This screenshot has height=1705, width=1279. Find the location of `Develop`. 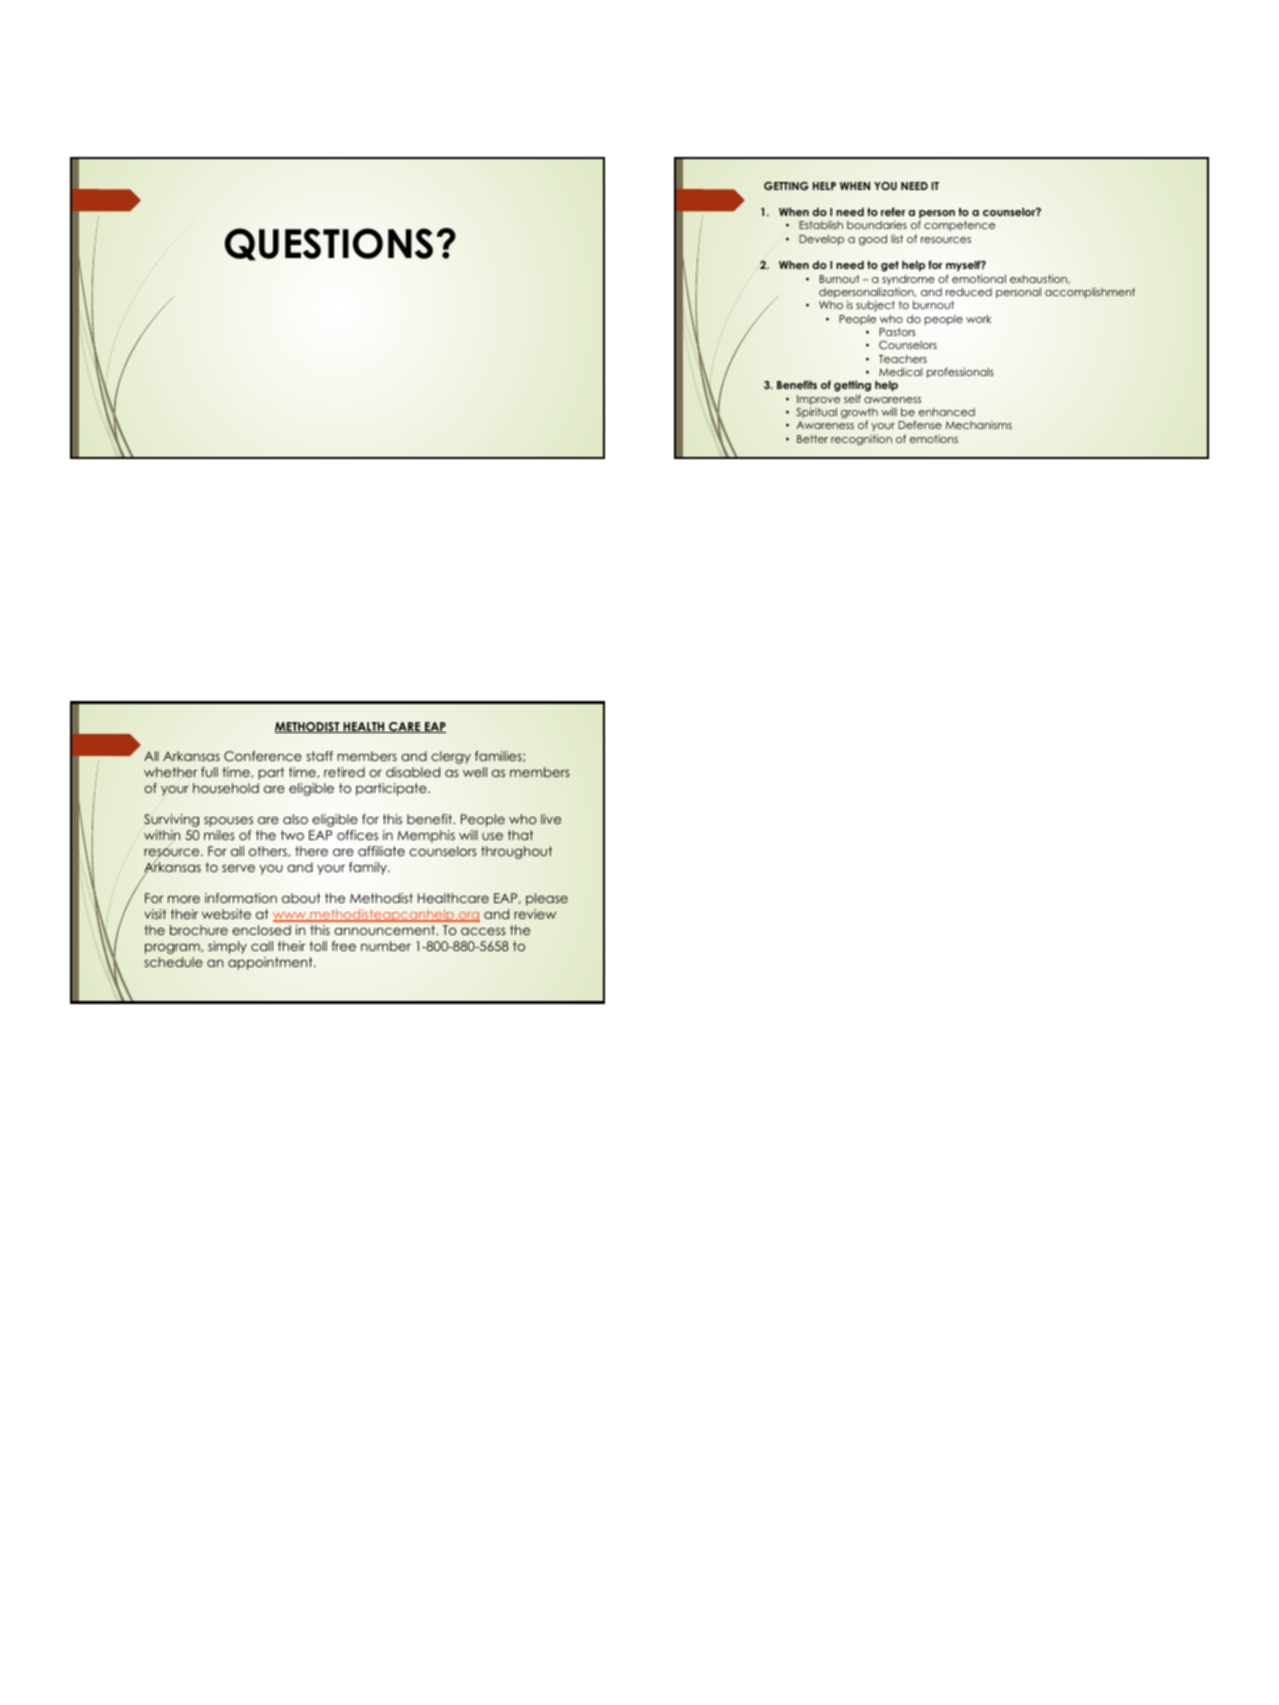

Develop is located at coordinates (821, 240).
